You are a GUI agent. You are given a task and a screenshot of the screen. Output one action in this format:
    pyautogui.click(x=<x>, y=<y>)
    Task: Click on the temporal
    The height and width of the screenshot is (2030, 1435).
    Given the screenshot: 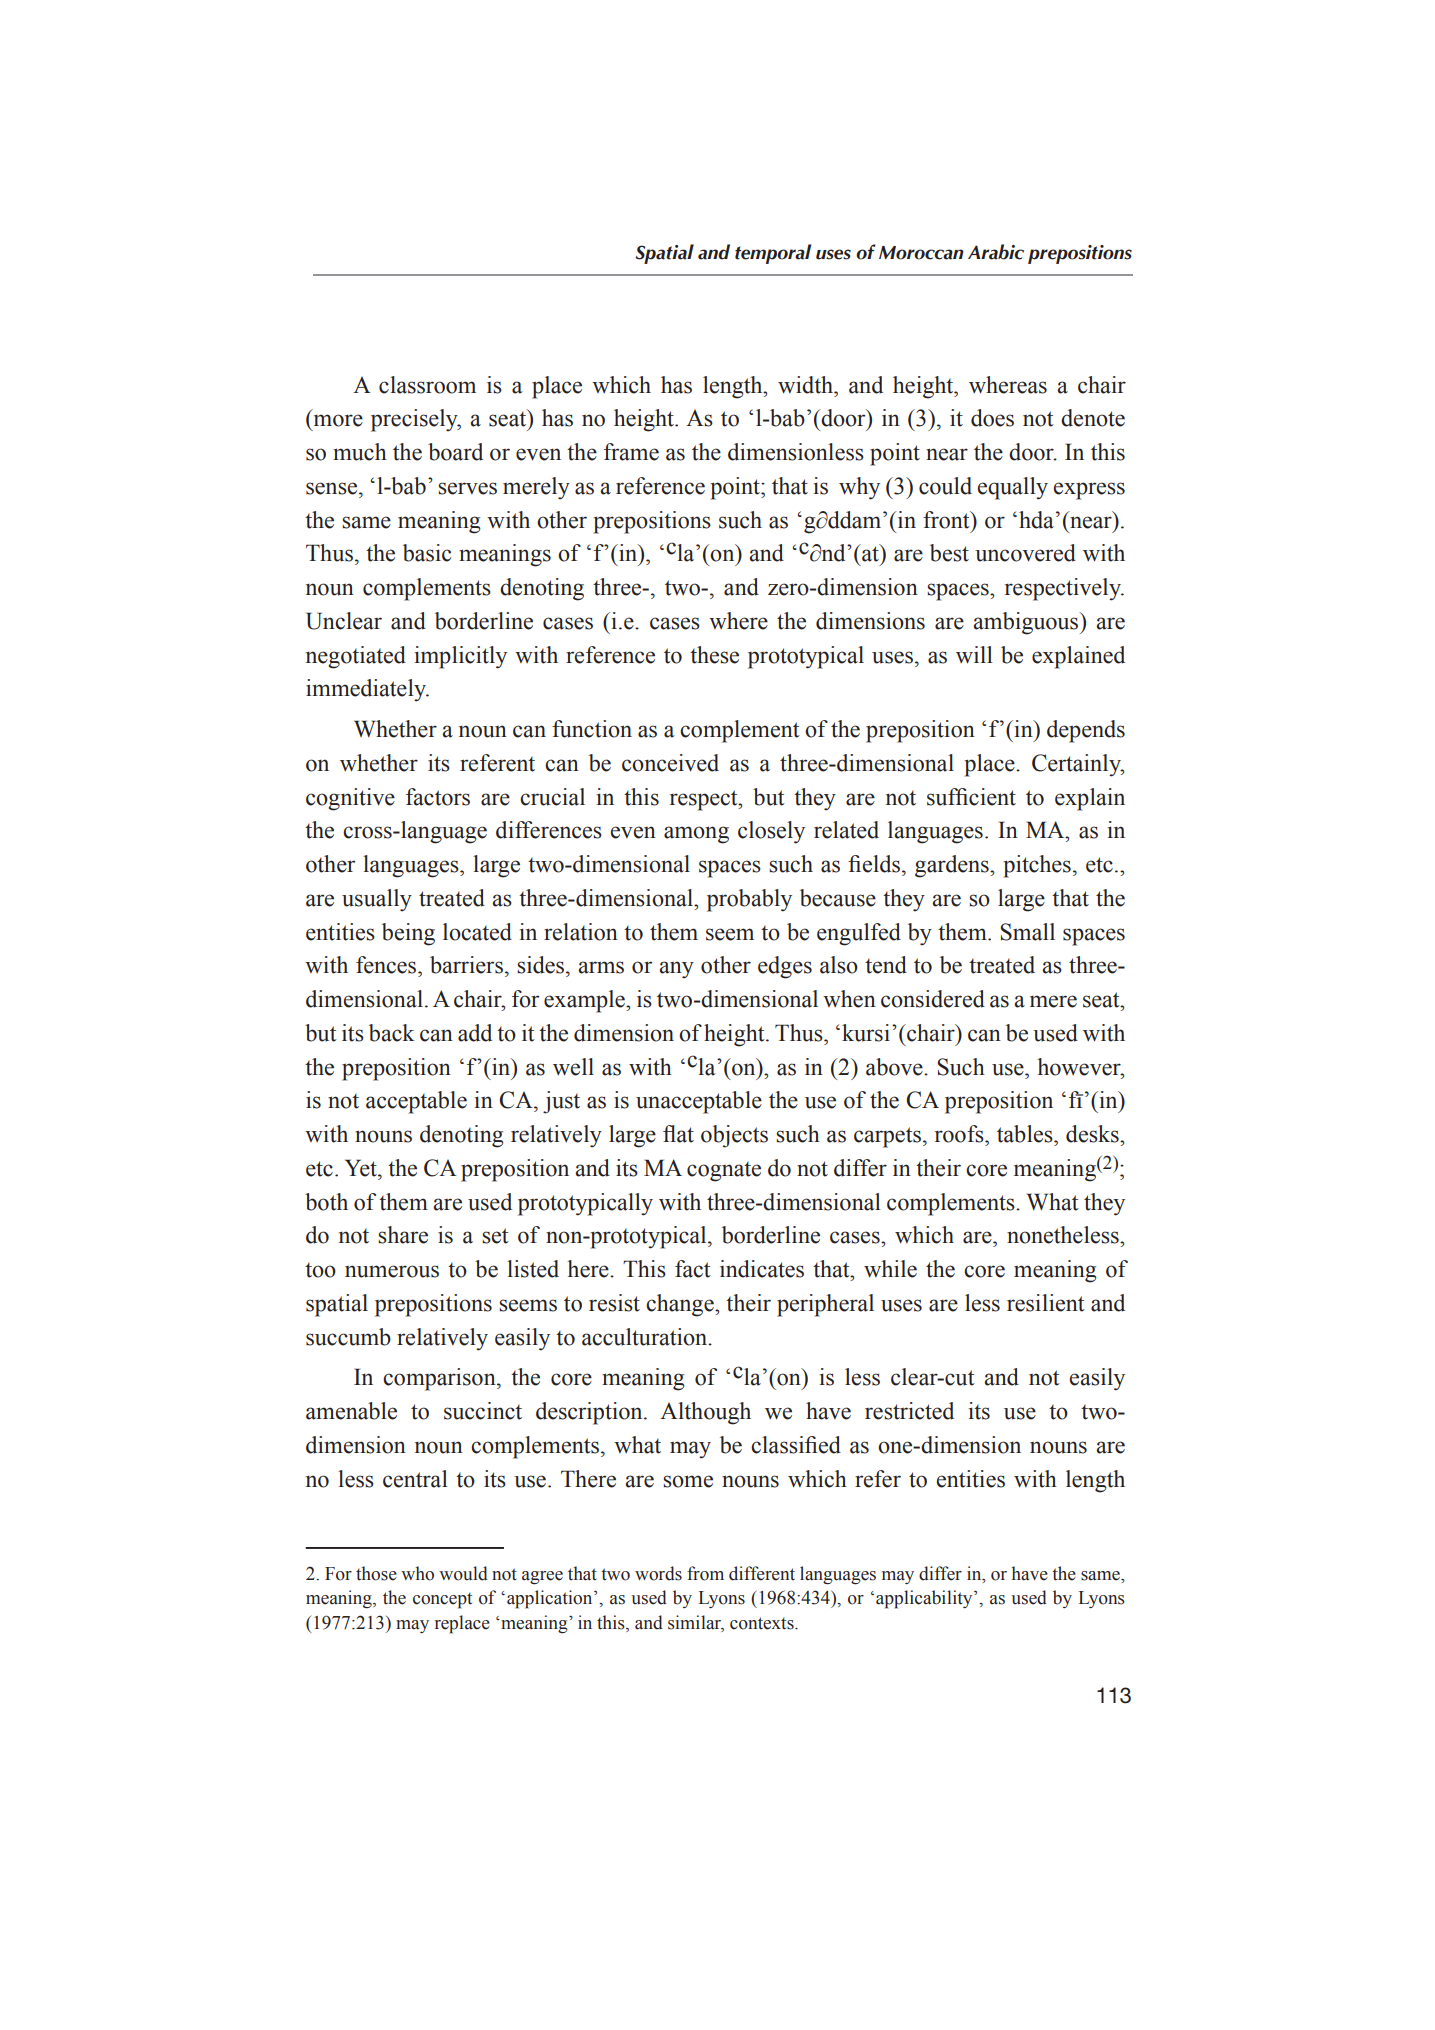 What is the action you would take?
    pyautogui.click(x=773, y=254)
